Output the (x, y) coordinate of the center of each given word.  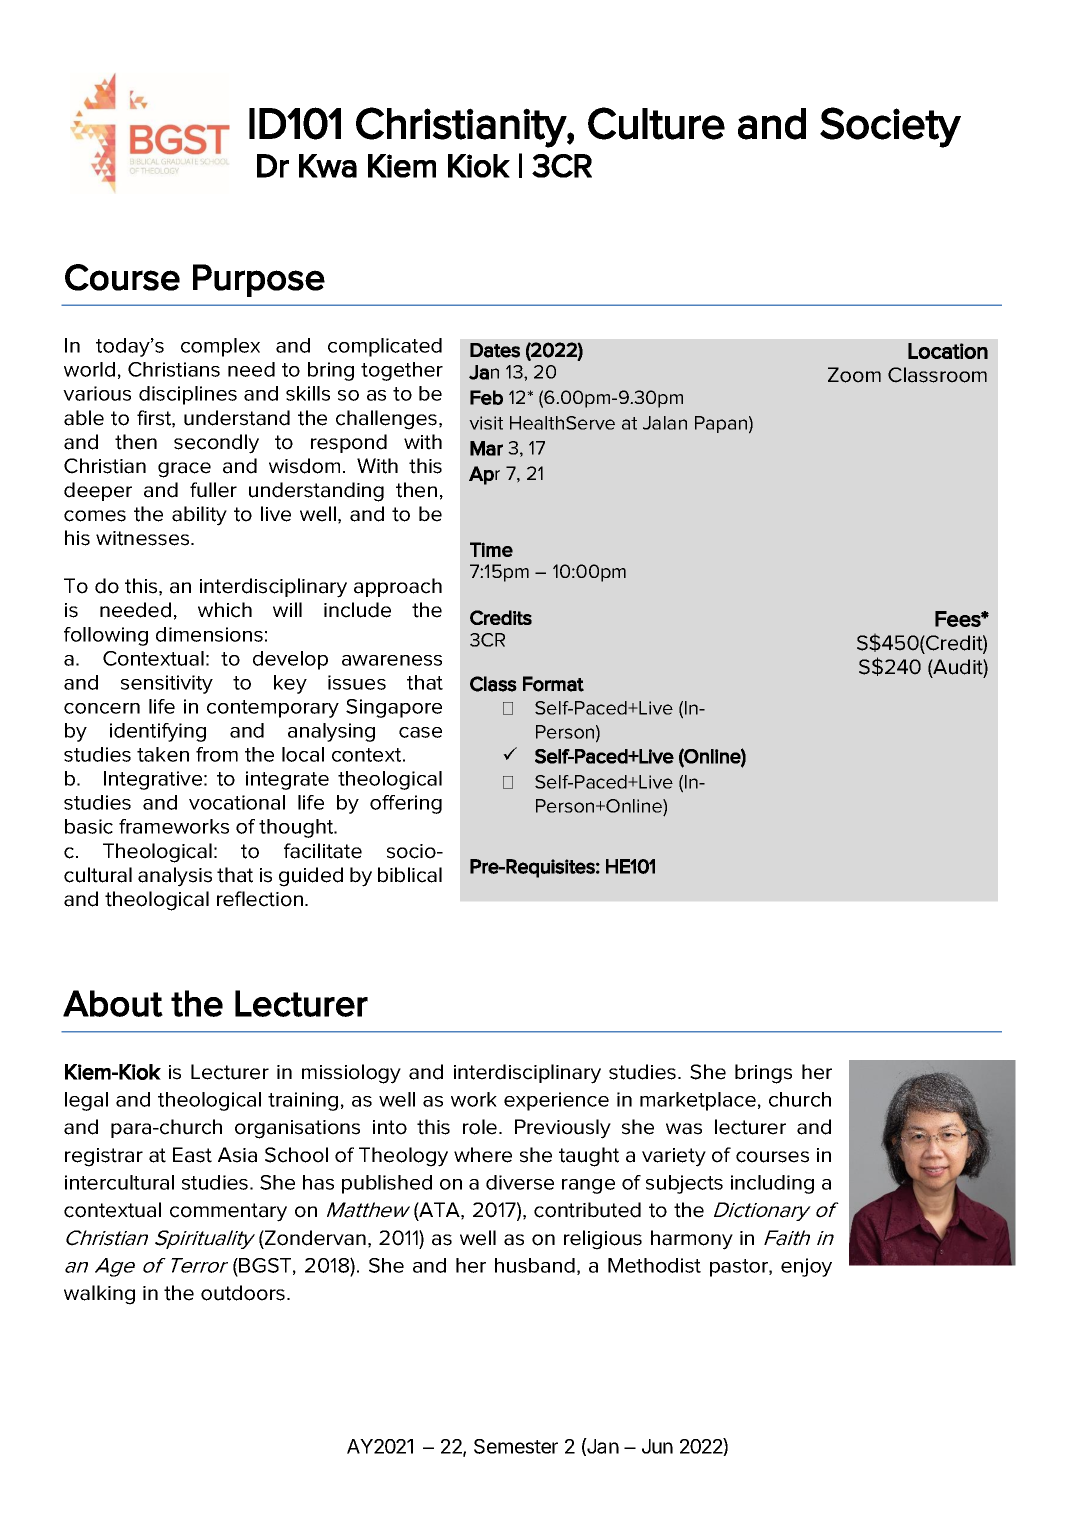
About (113, 1003)
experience (556, 1101)
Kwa (328, 166)
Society (890, 127)
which (225, 610)
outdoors (244, 1293)
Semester (516, 1446)
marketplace (698, 1101)
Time (491, 549)
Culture (656, 123)
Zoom (854, 375)
